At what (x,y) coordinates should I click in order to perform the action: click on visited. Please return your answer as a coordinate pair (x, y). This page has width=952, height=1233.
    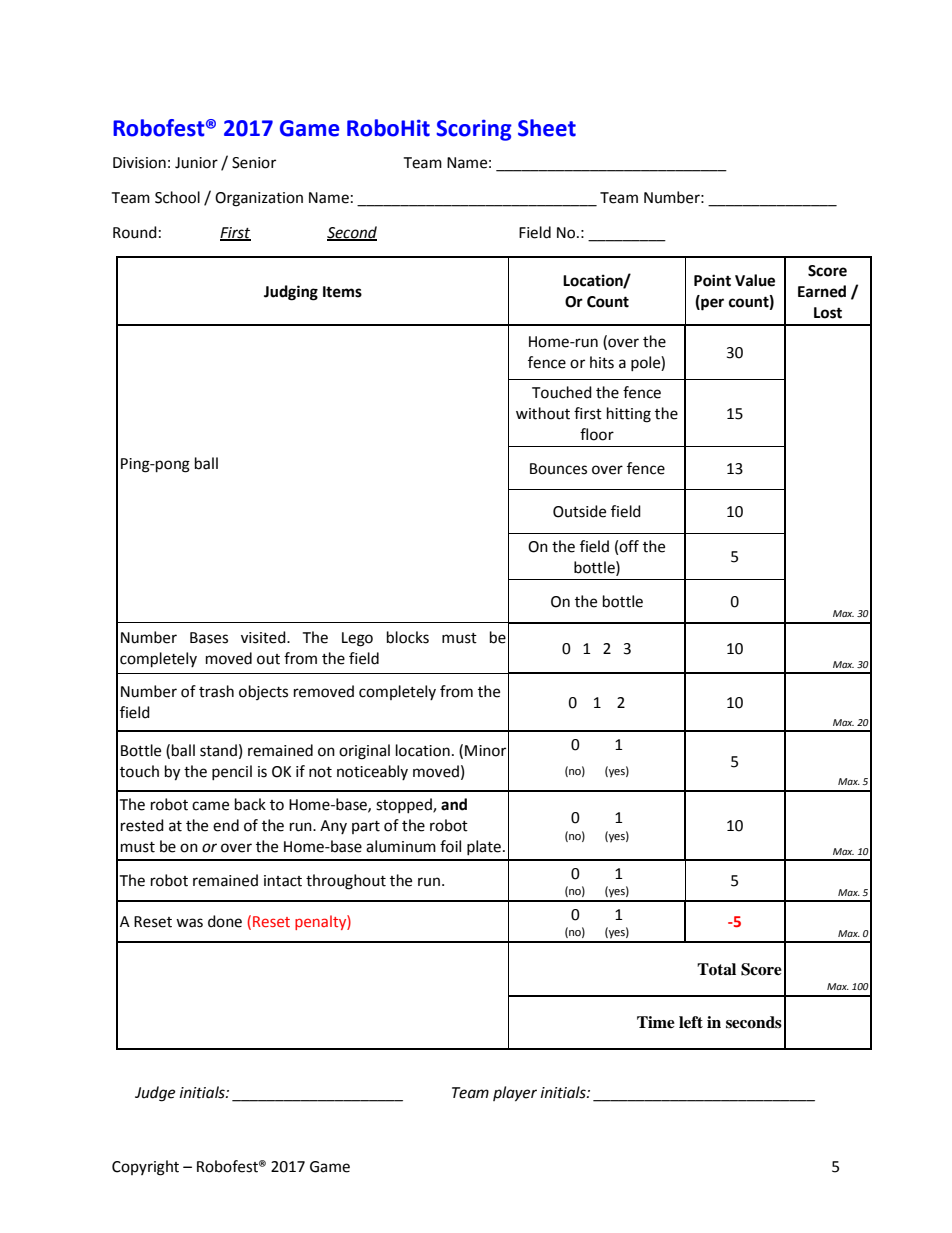
    Looking at the image, I should click on (264, 637).
